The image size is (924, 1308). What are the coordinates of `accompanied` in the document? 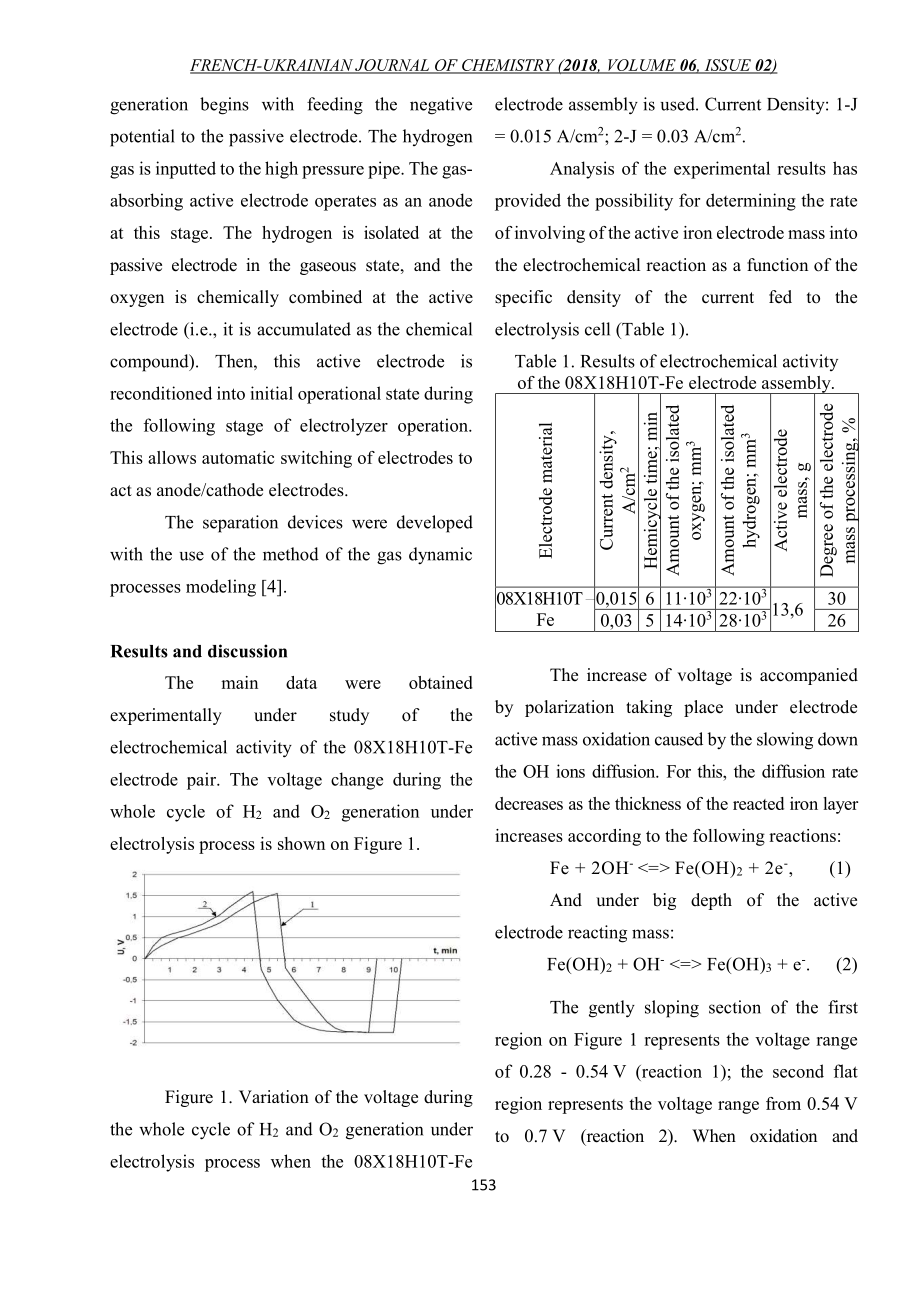 It's located at (809, 676).
